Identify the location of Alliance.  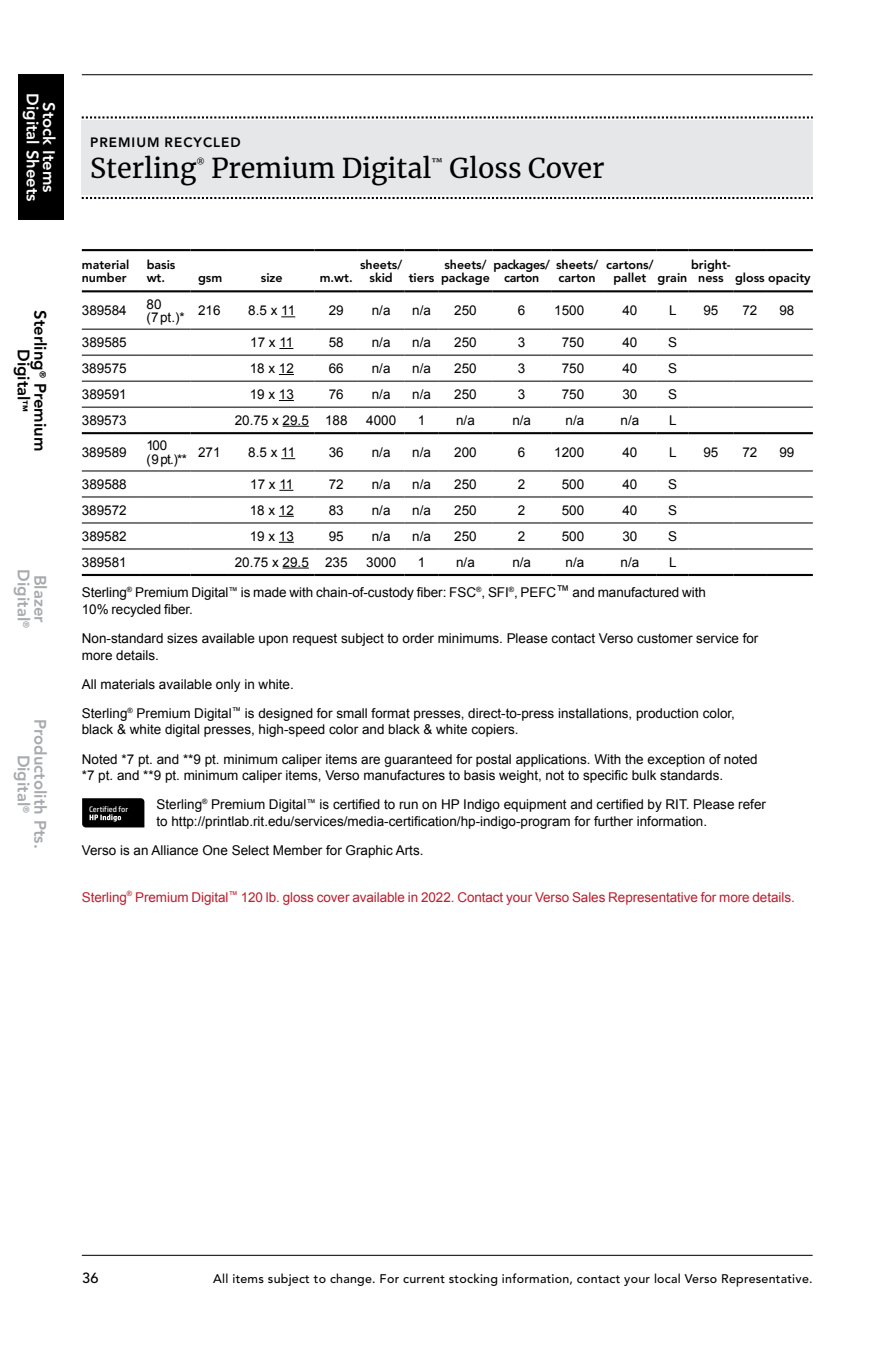
(174, 850).
